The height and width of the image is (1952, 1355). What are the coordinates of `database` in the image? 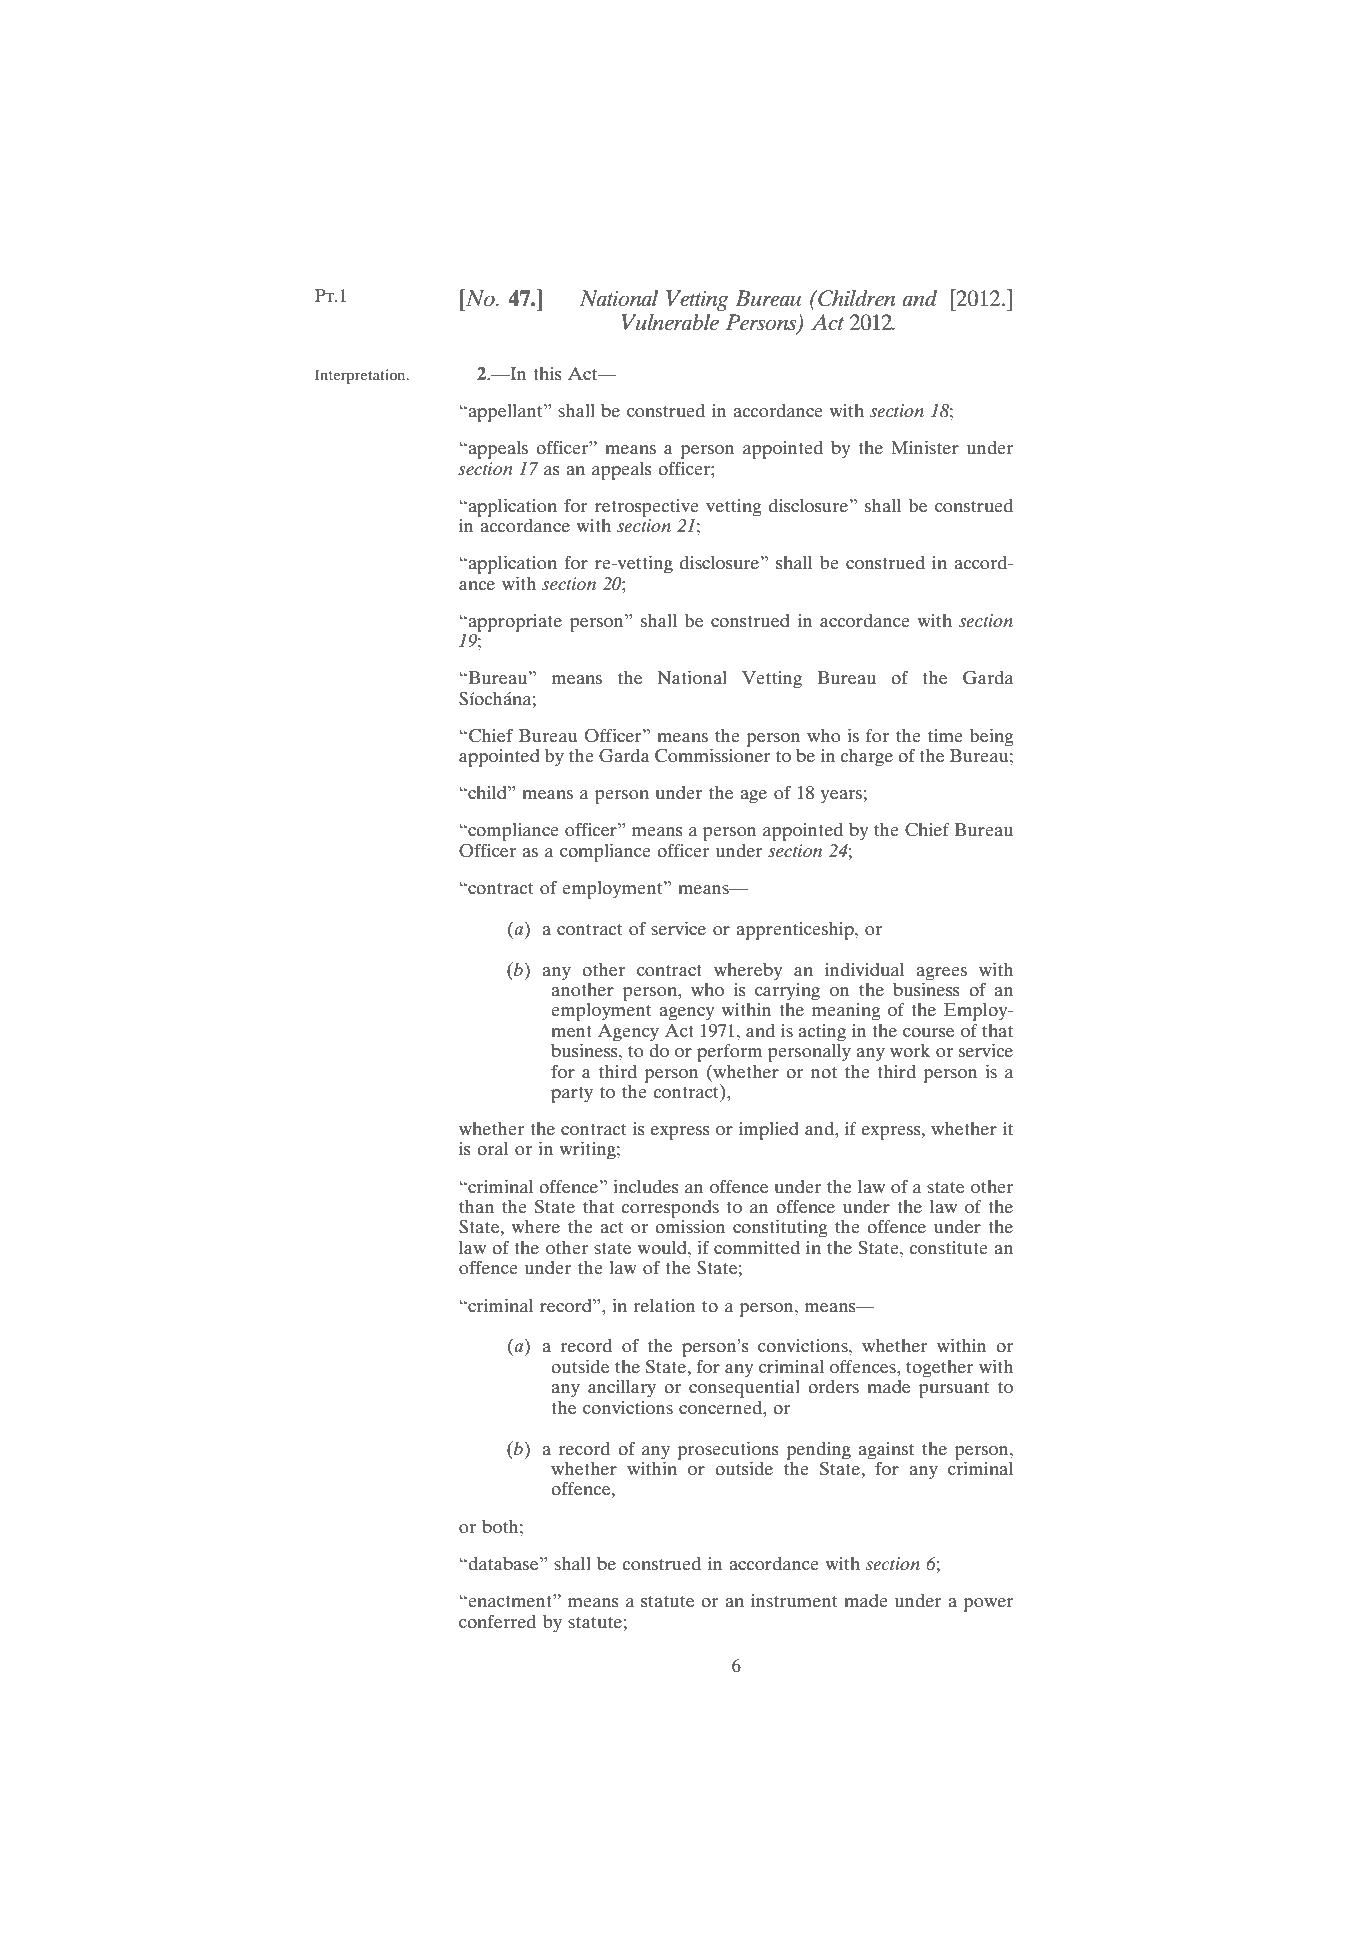 It's located at (503, 1563).
